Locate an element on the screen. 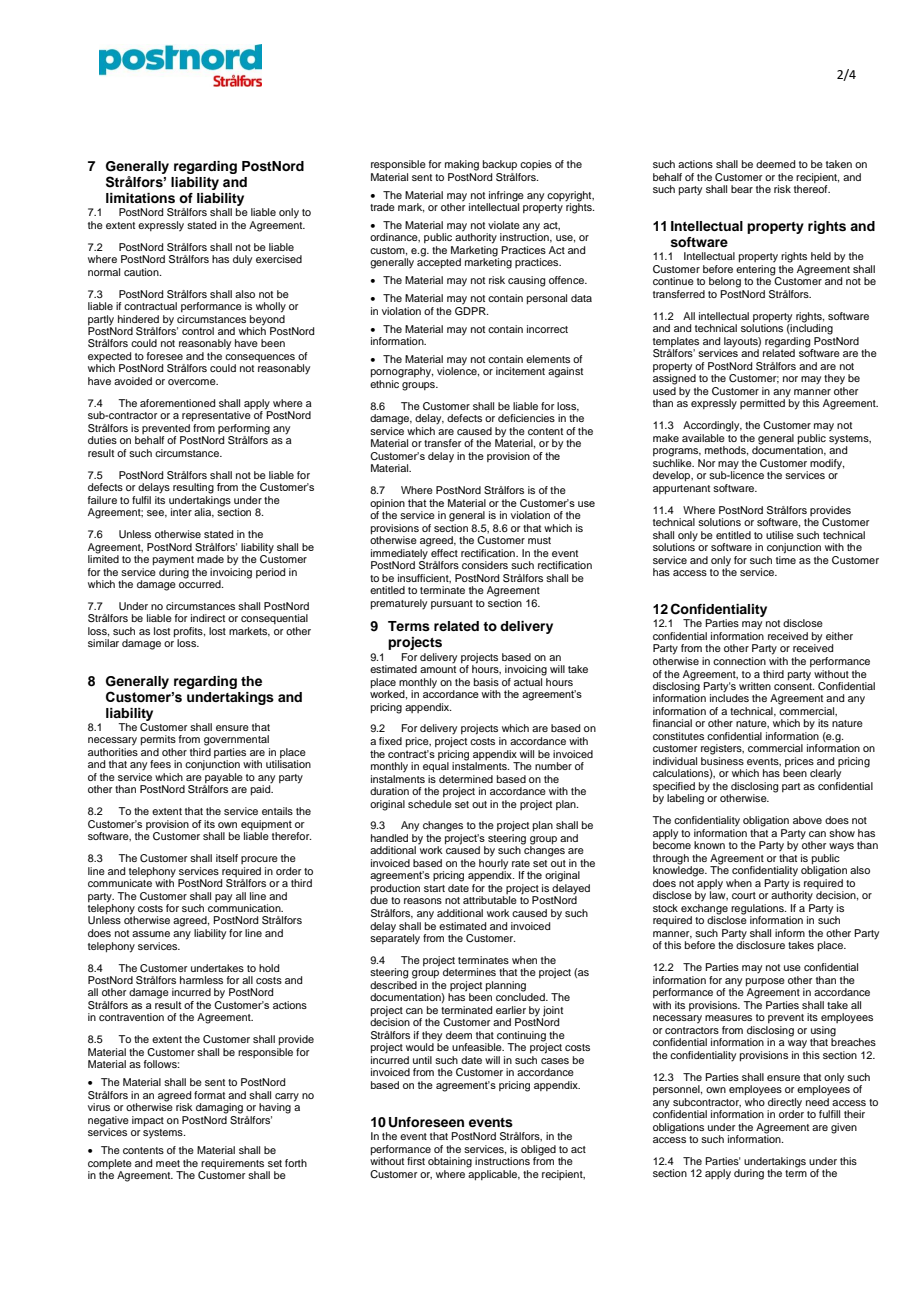  impact is located at coordinates (148, 1121).
